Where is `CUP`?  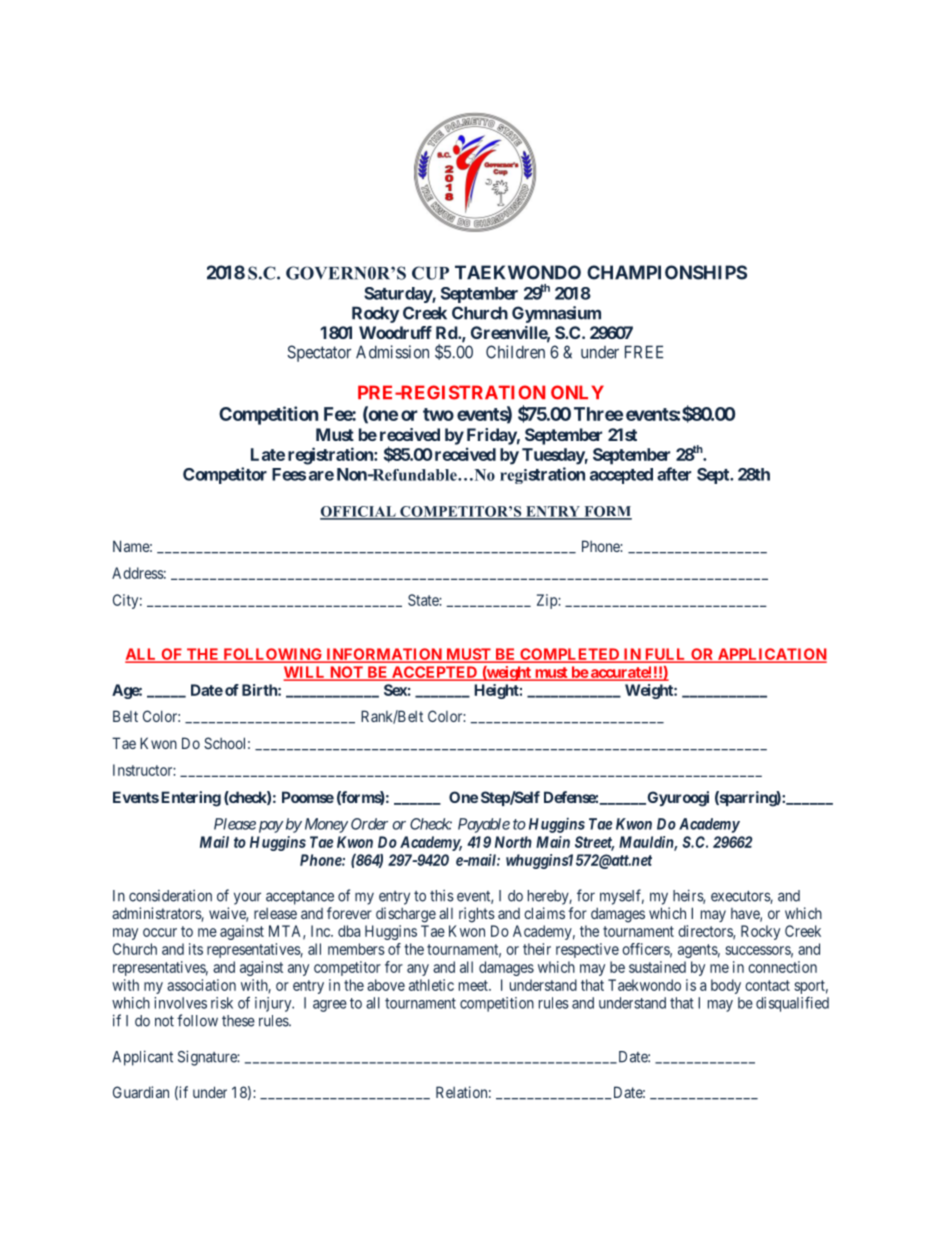 CUP is located at coordinates (430, 273).
